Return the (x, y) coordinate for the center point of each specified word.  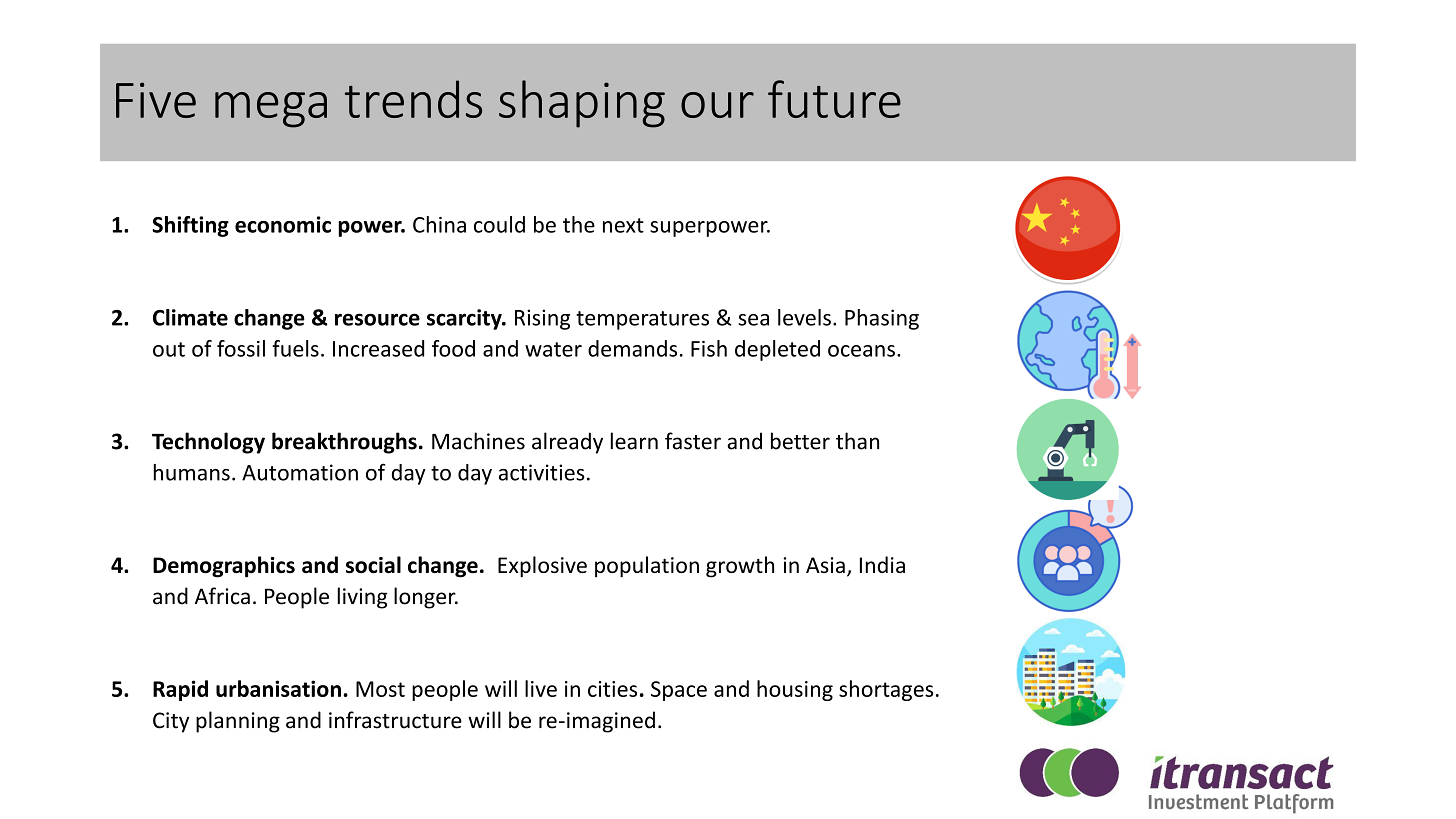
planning (238, 722)
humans (191, 472)
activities (542, 472)
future (834, 99)
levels (804, 317)
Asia (825, 565)
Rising (542, 319)
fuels (295, 348)
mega (271, 110)
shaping (582, 104)
